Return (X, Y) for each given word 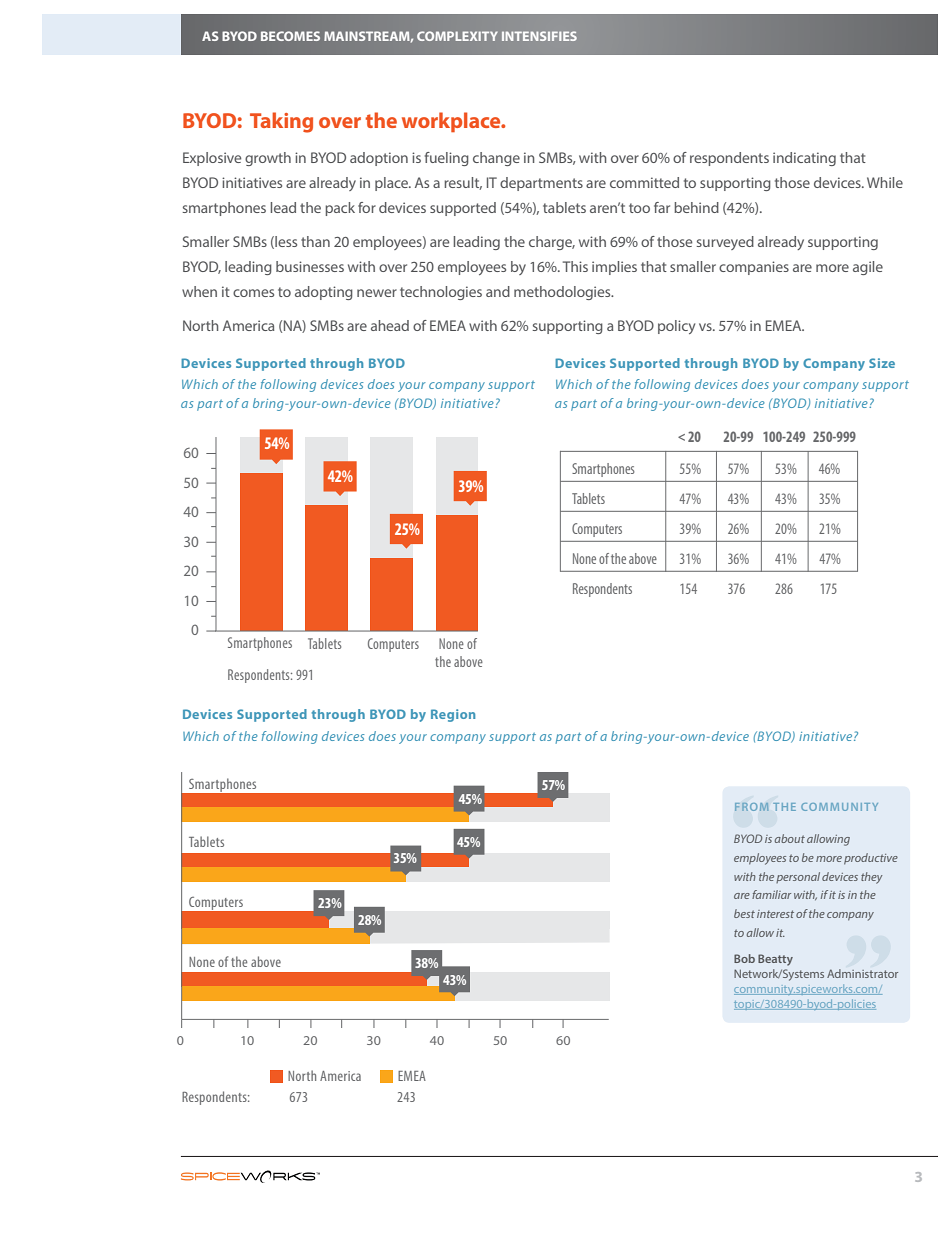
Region (453, 715)
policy (676, 327)
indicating (804, 159)
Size (882, 363)
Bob (744, 958)
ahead (390, 325)
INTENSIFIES (539, 36)
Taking (281, 122)
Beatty (775, 960)
